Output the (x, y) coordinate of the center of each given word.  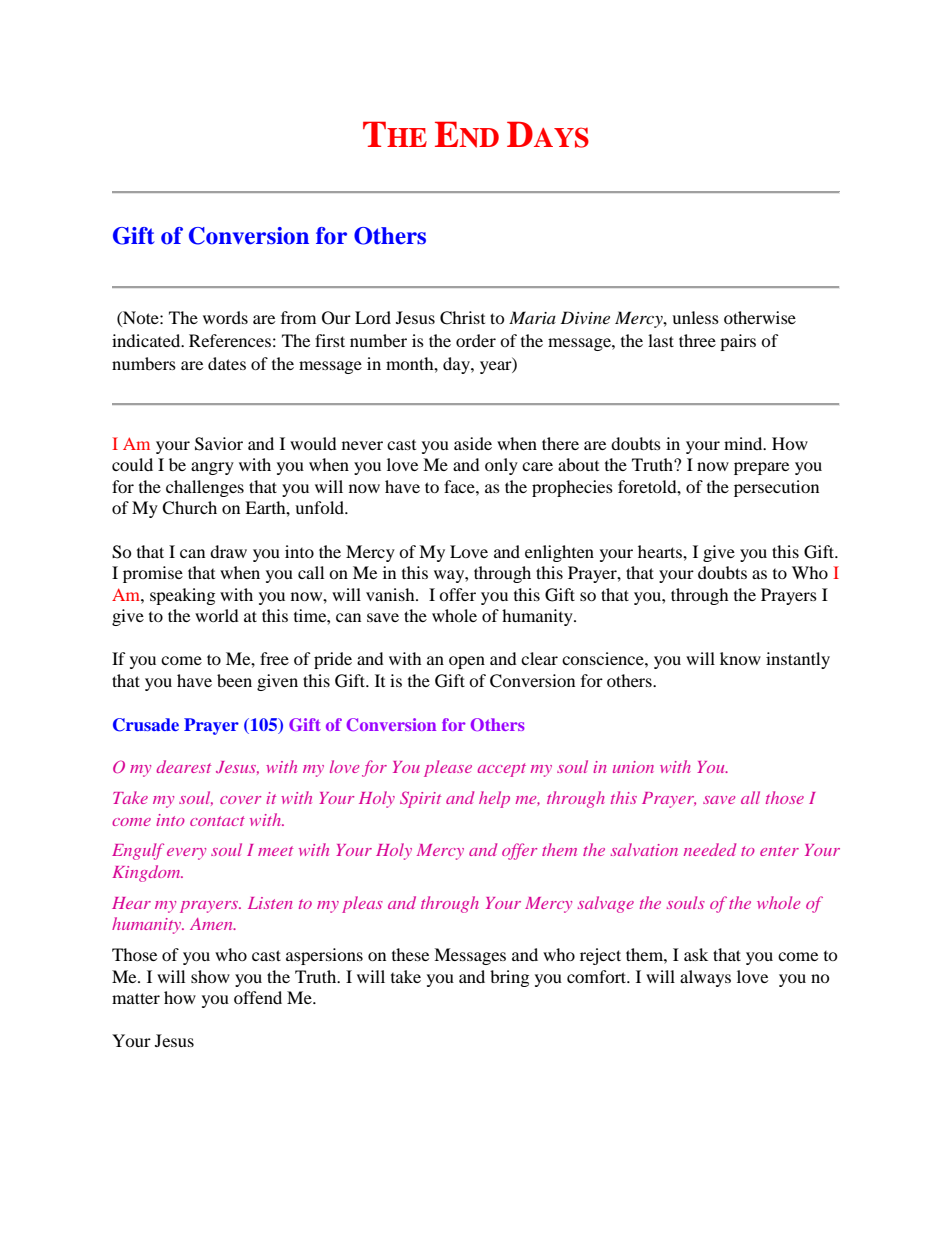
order (476, 340)
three (697, 340)
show (210, 976)
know (740, 658)
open (467, 662)
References (230, 340)
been (234, 680)
